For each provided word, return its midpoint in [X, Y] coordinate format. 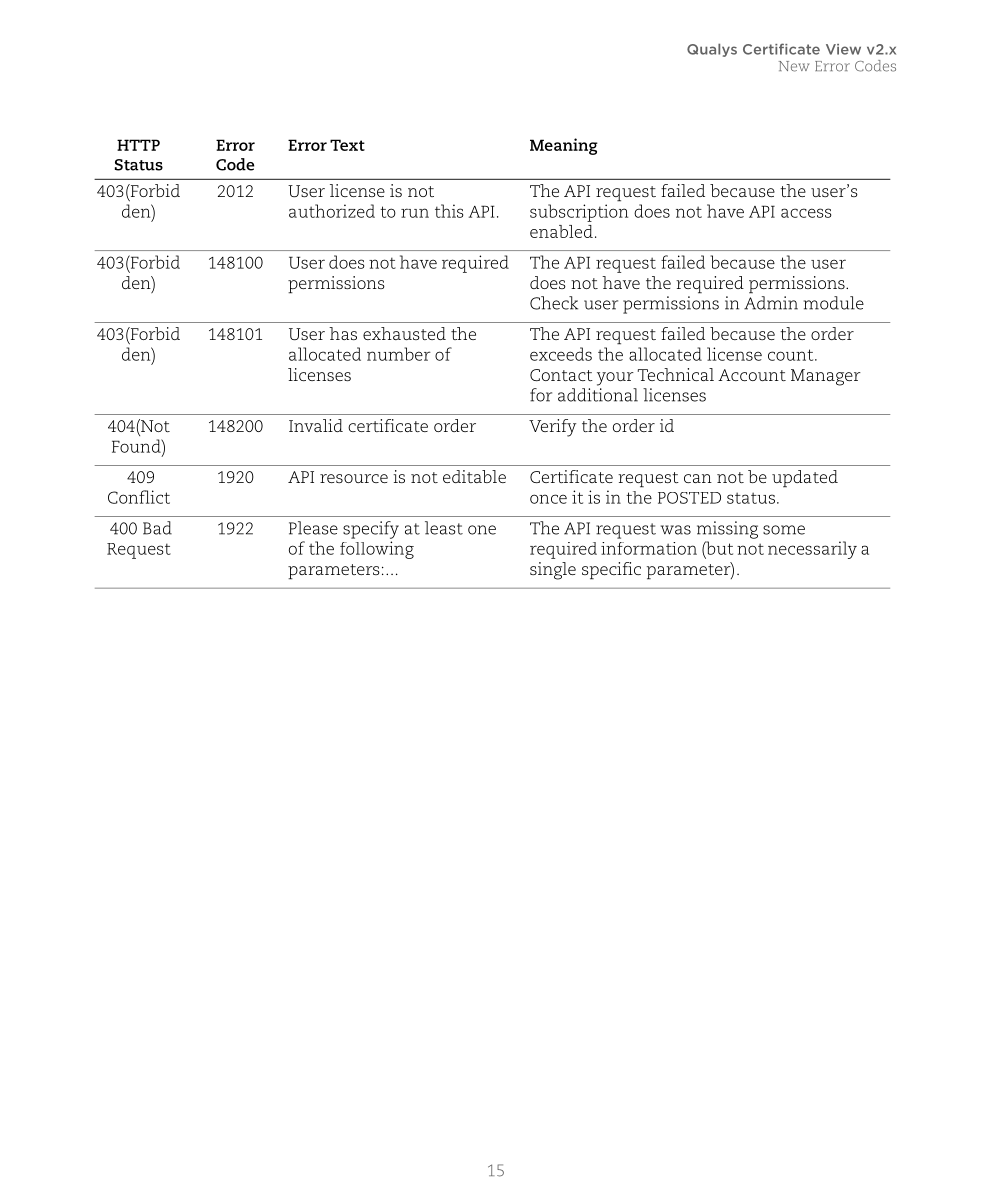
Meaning [564, 146]
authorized [332, 211]
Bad [157, 528]
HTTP [138, 145]
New [794, 66]
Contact [561, 375]
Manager [826, 377]
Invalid [316, 425]
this [449, 211]
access [806, 213]
